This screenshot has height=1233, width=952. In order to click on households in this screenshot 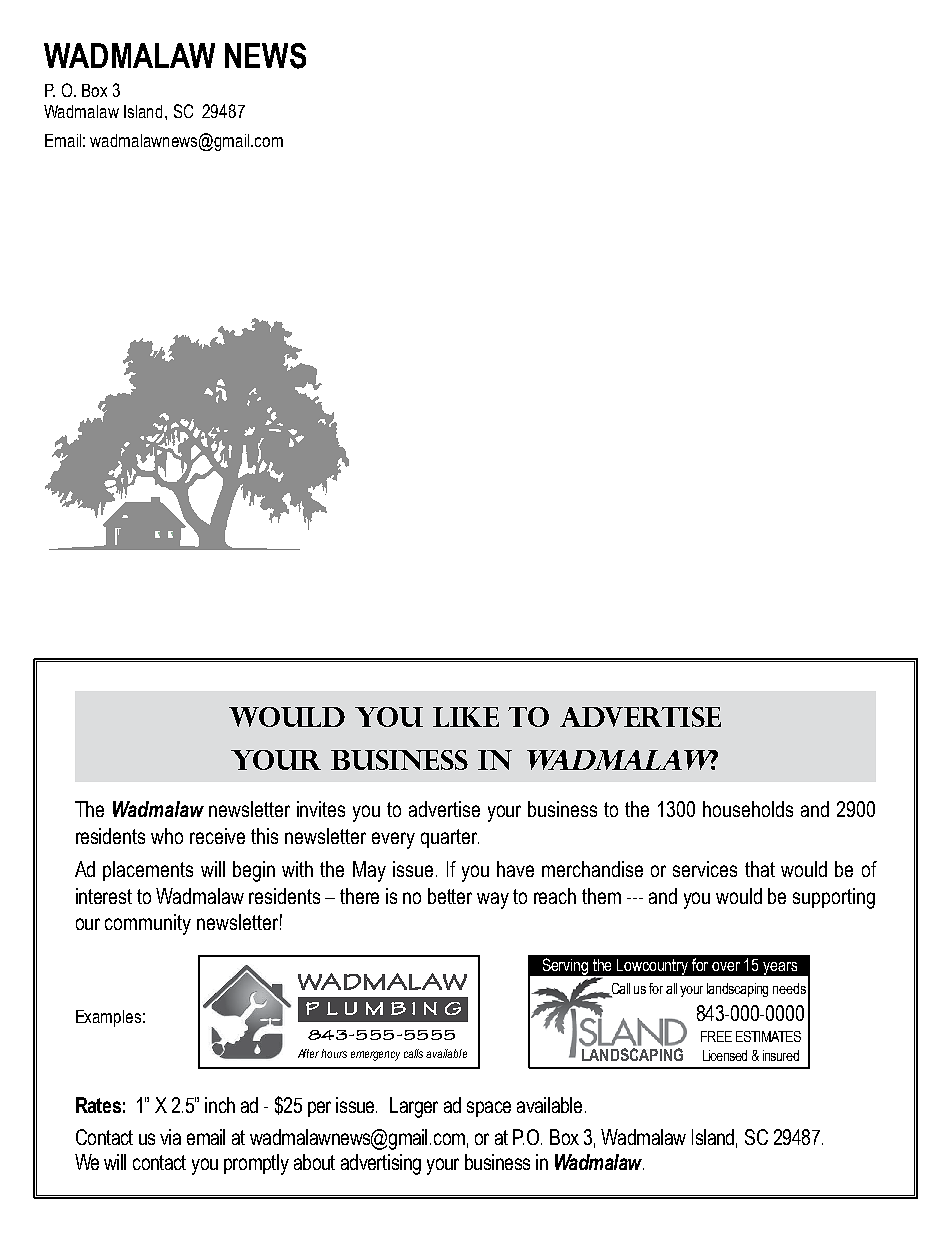, I will do `click(748, 809)`.
